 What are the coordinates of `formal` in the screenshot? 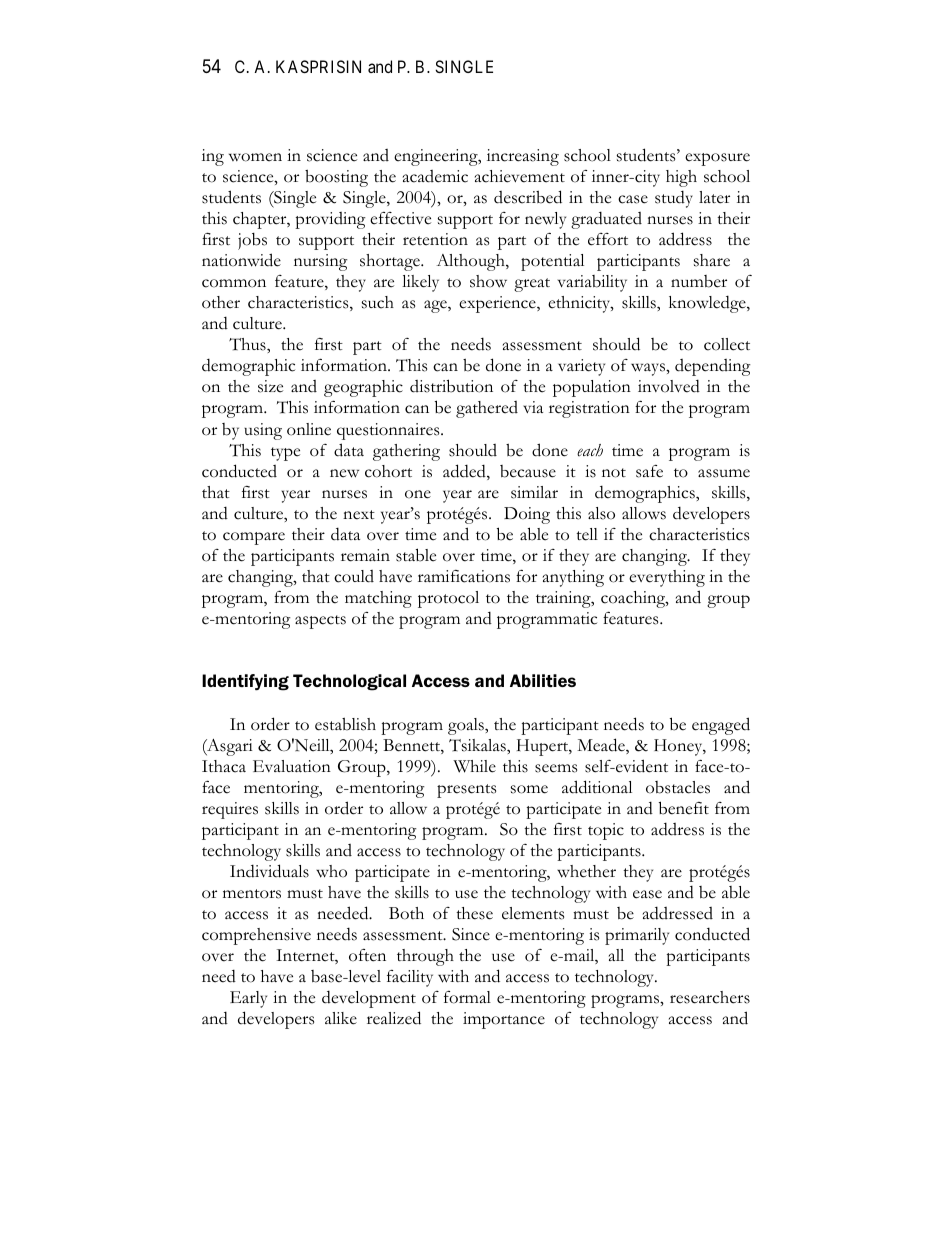 It's located at (467, 997).
